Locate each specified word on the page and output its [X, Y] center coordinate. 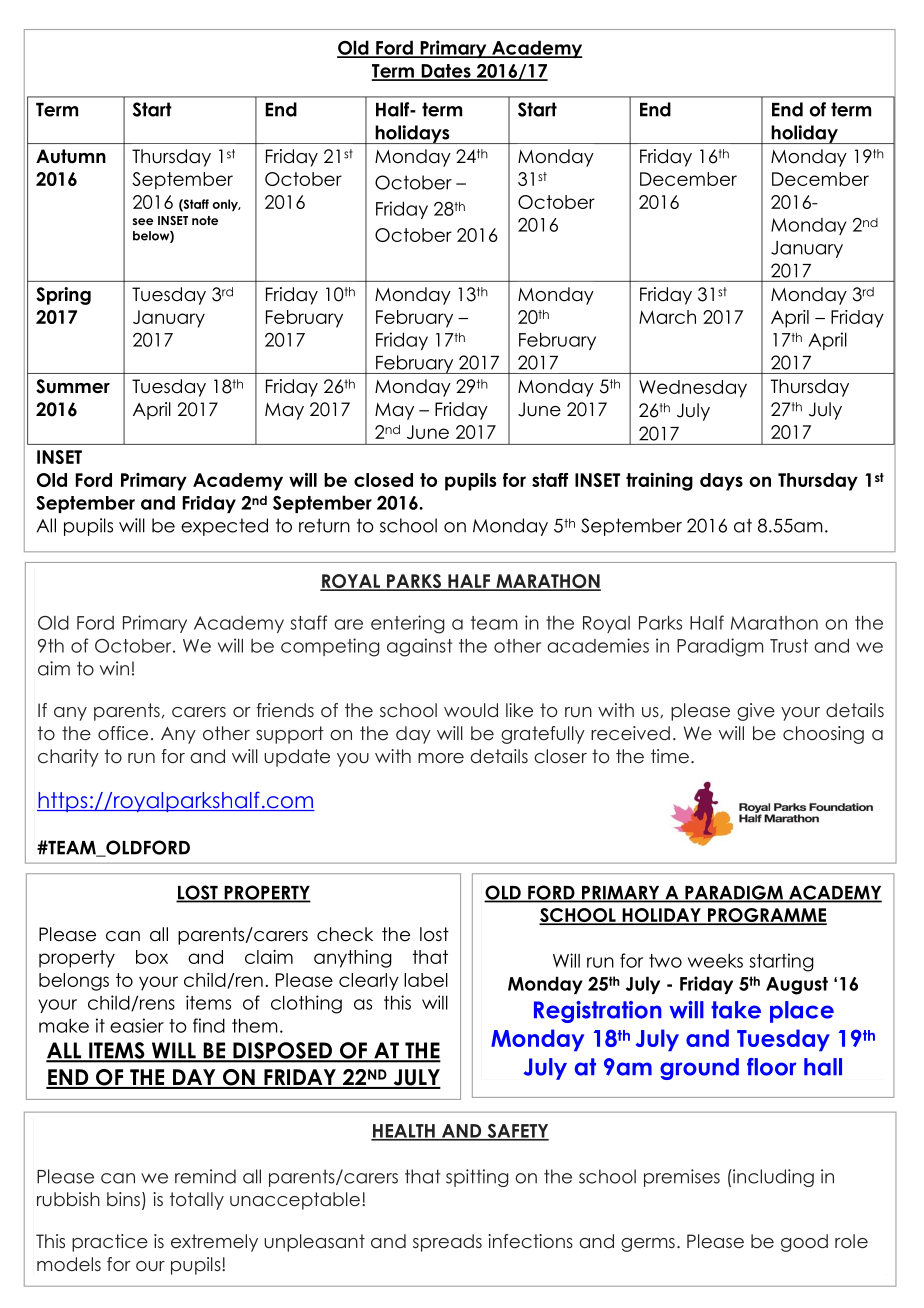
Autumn [71, 156]
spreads [447, 1243]
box [152, 957]
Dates [446, 72]
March [667, 317]
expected [224, 527]
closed [383, 480]
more [441, 758]
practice [110, 1243]
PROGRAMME [766, 916]
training [659, 482]
